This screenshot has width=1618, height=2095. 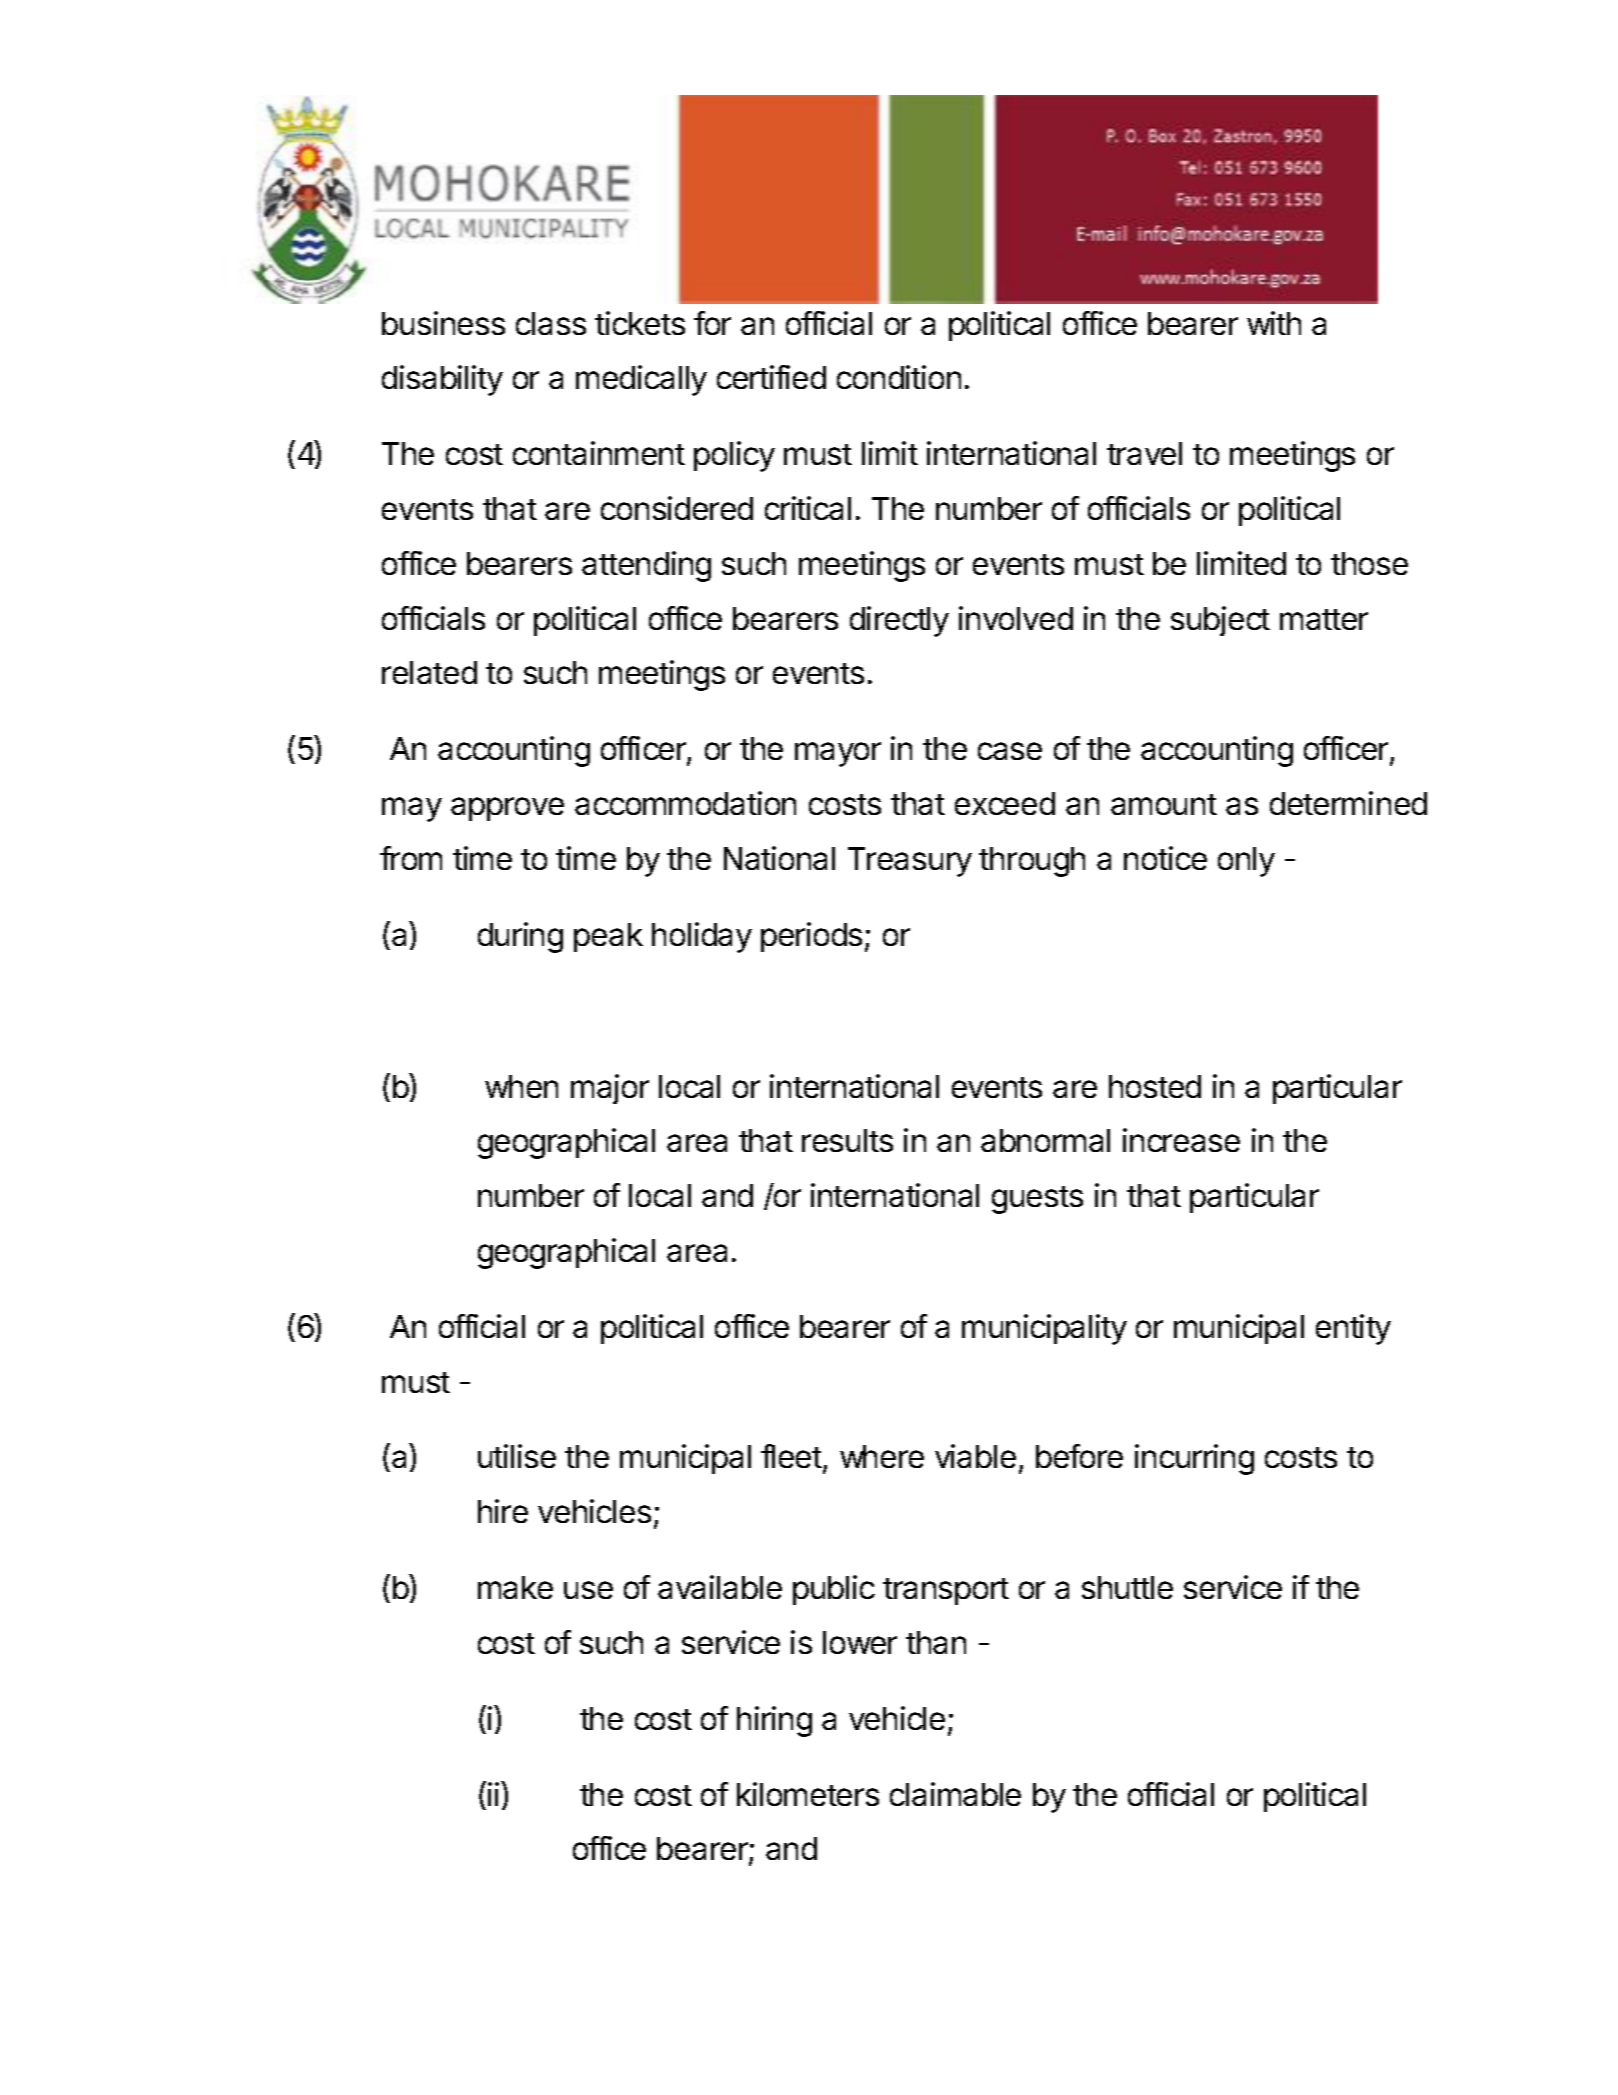 I want to click on utilise, so click(x=517, y=1456).
